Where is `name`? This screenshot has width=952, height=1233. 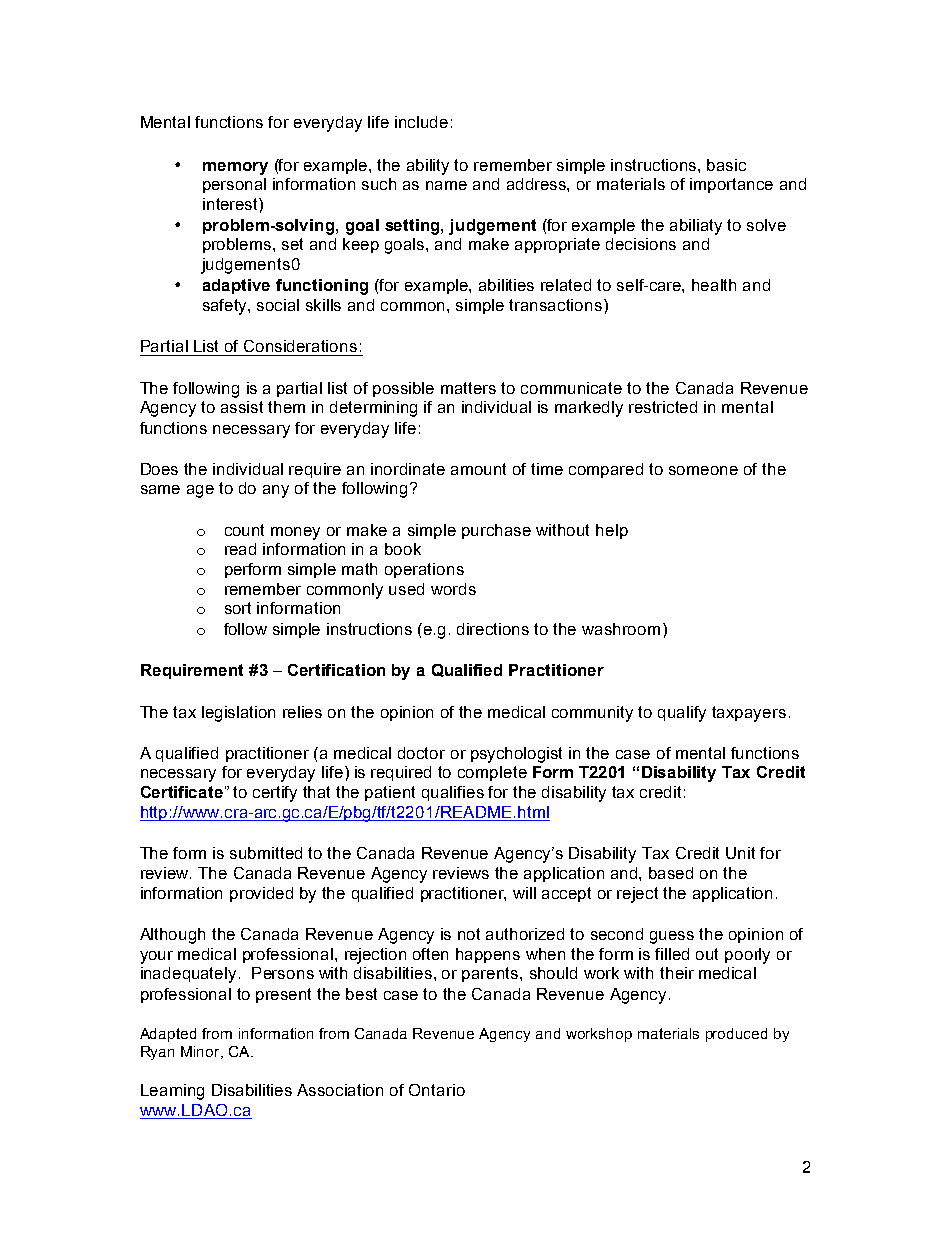 name is located at coordinates (446, 185).
